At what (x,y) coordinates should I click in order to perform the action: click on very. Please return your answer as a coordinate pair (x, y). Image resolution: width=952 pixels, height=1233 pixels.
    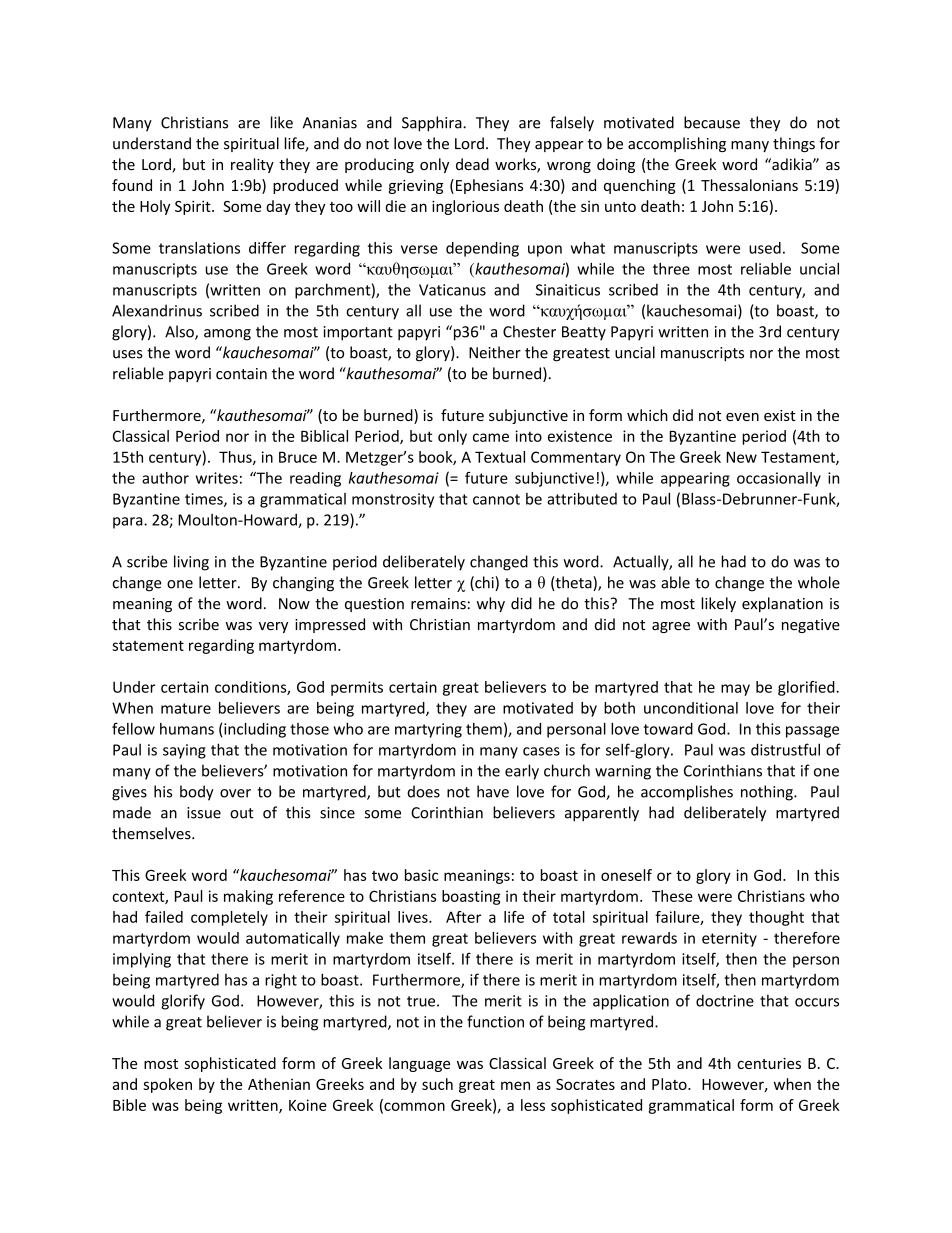
    Looking at the image, I should click on (273, 627).
